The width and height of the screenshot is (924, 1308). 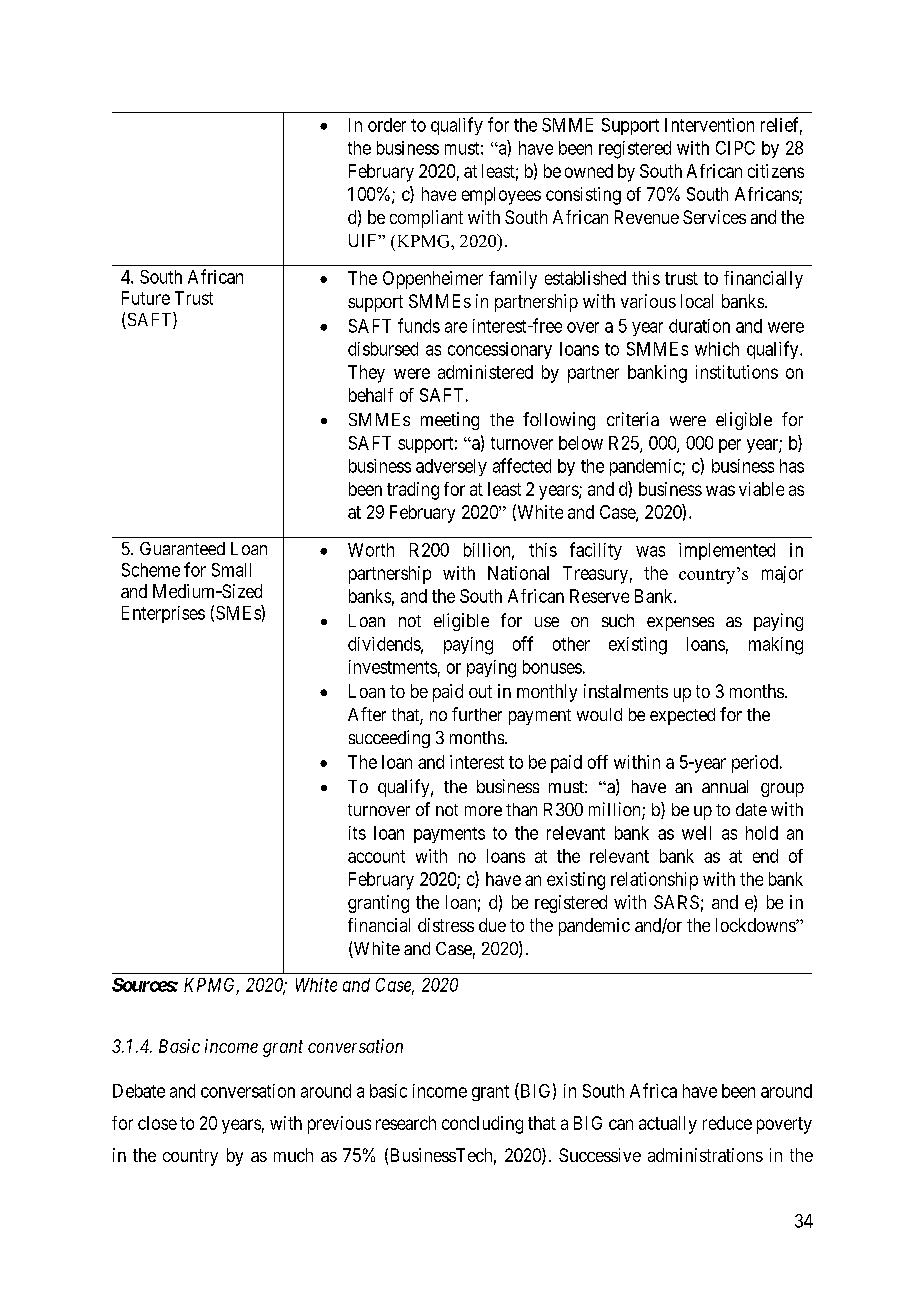 I want to click on meeting, so click(x=450, y=421).
